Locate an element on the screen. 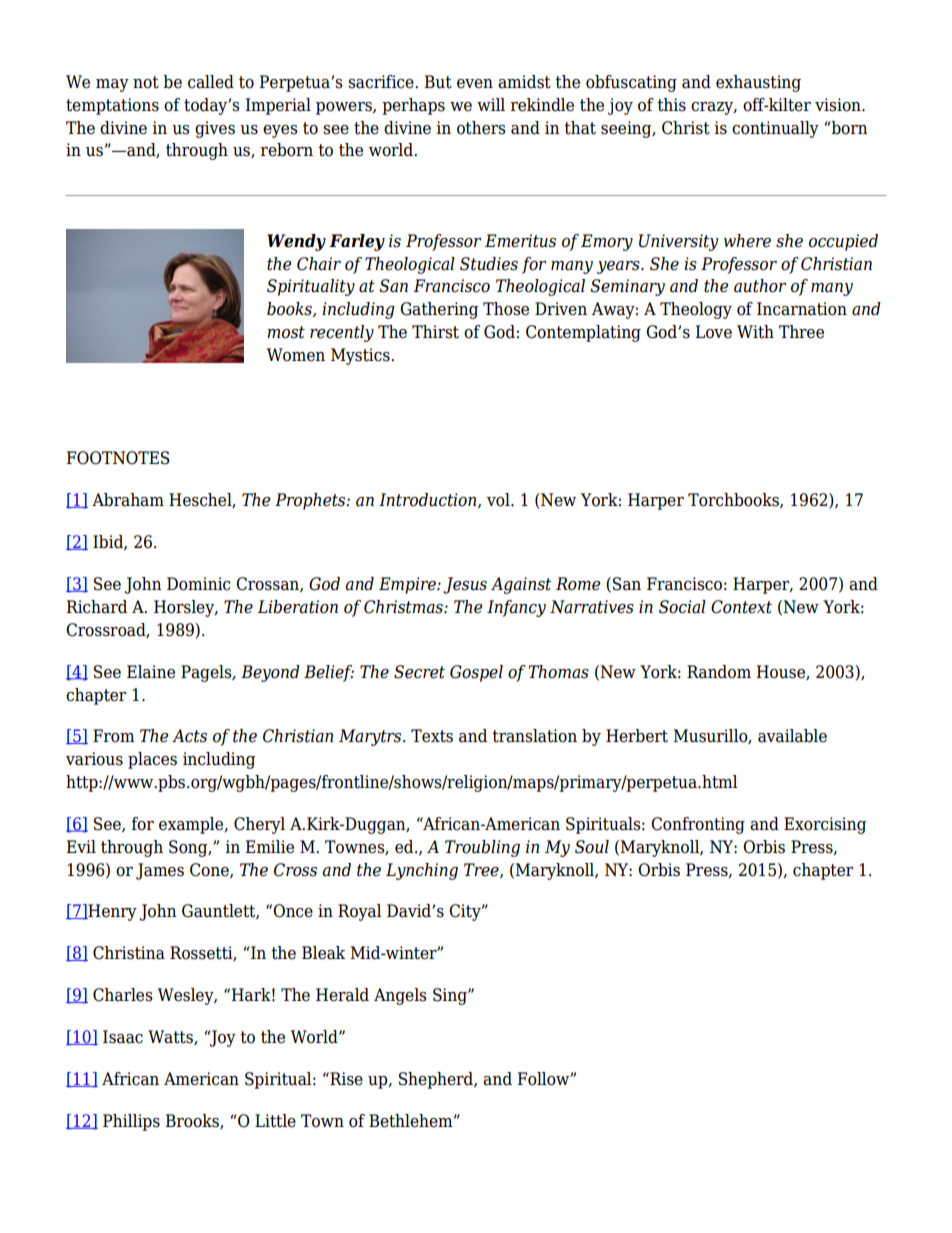 The width and height of the screenshot is (952, 1233). Confronting is located at coordinates (698, 825).
